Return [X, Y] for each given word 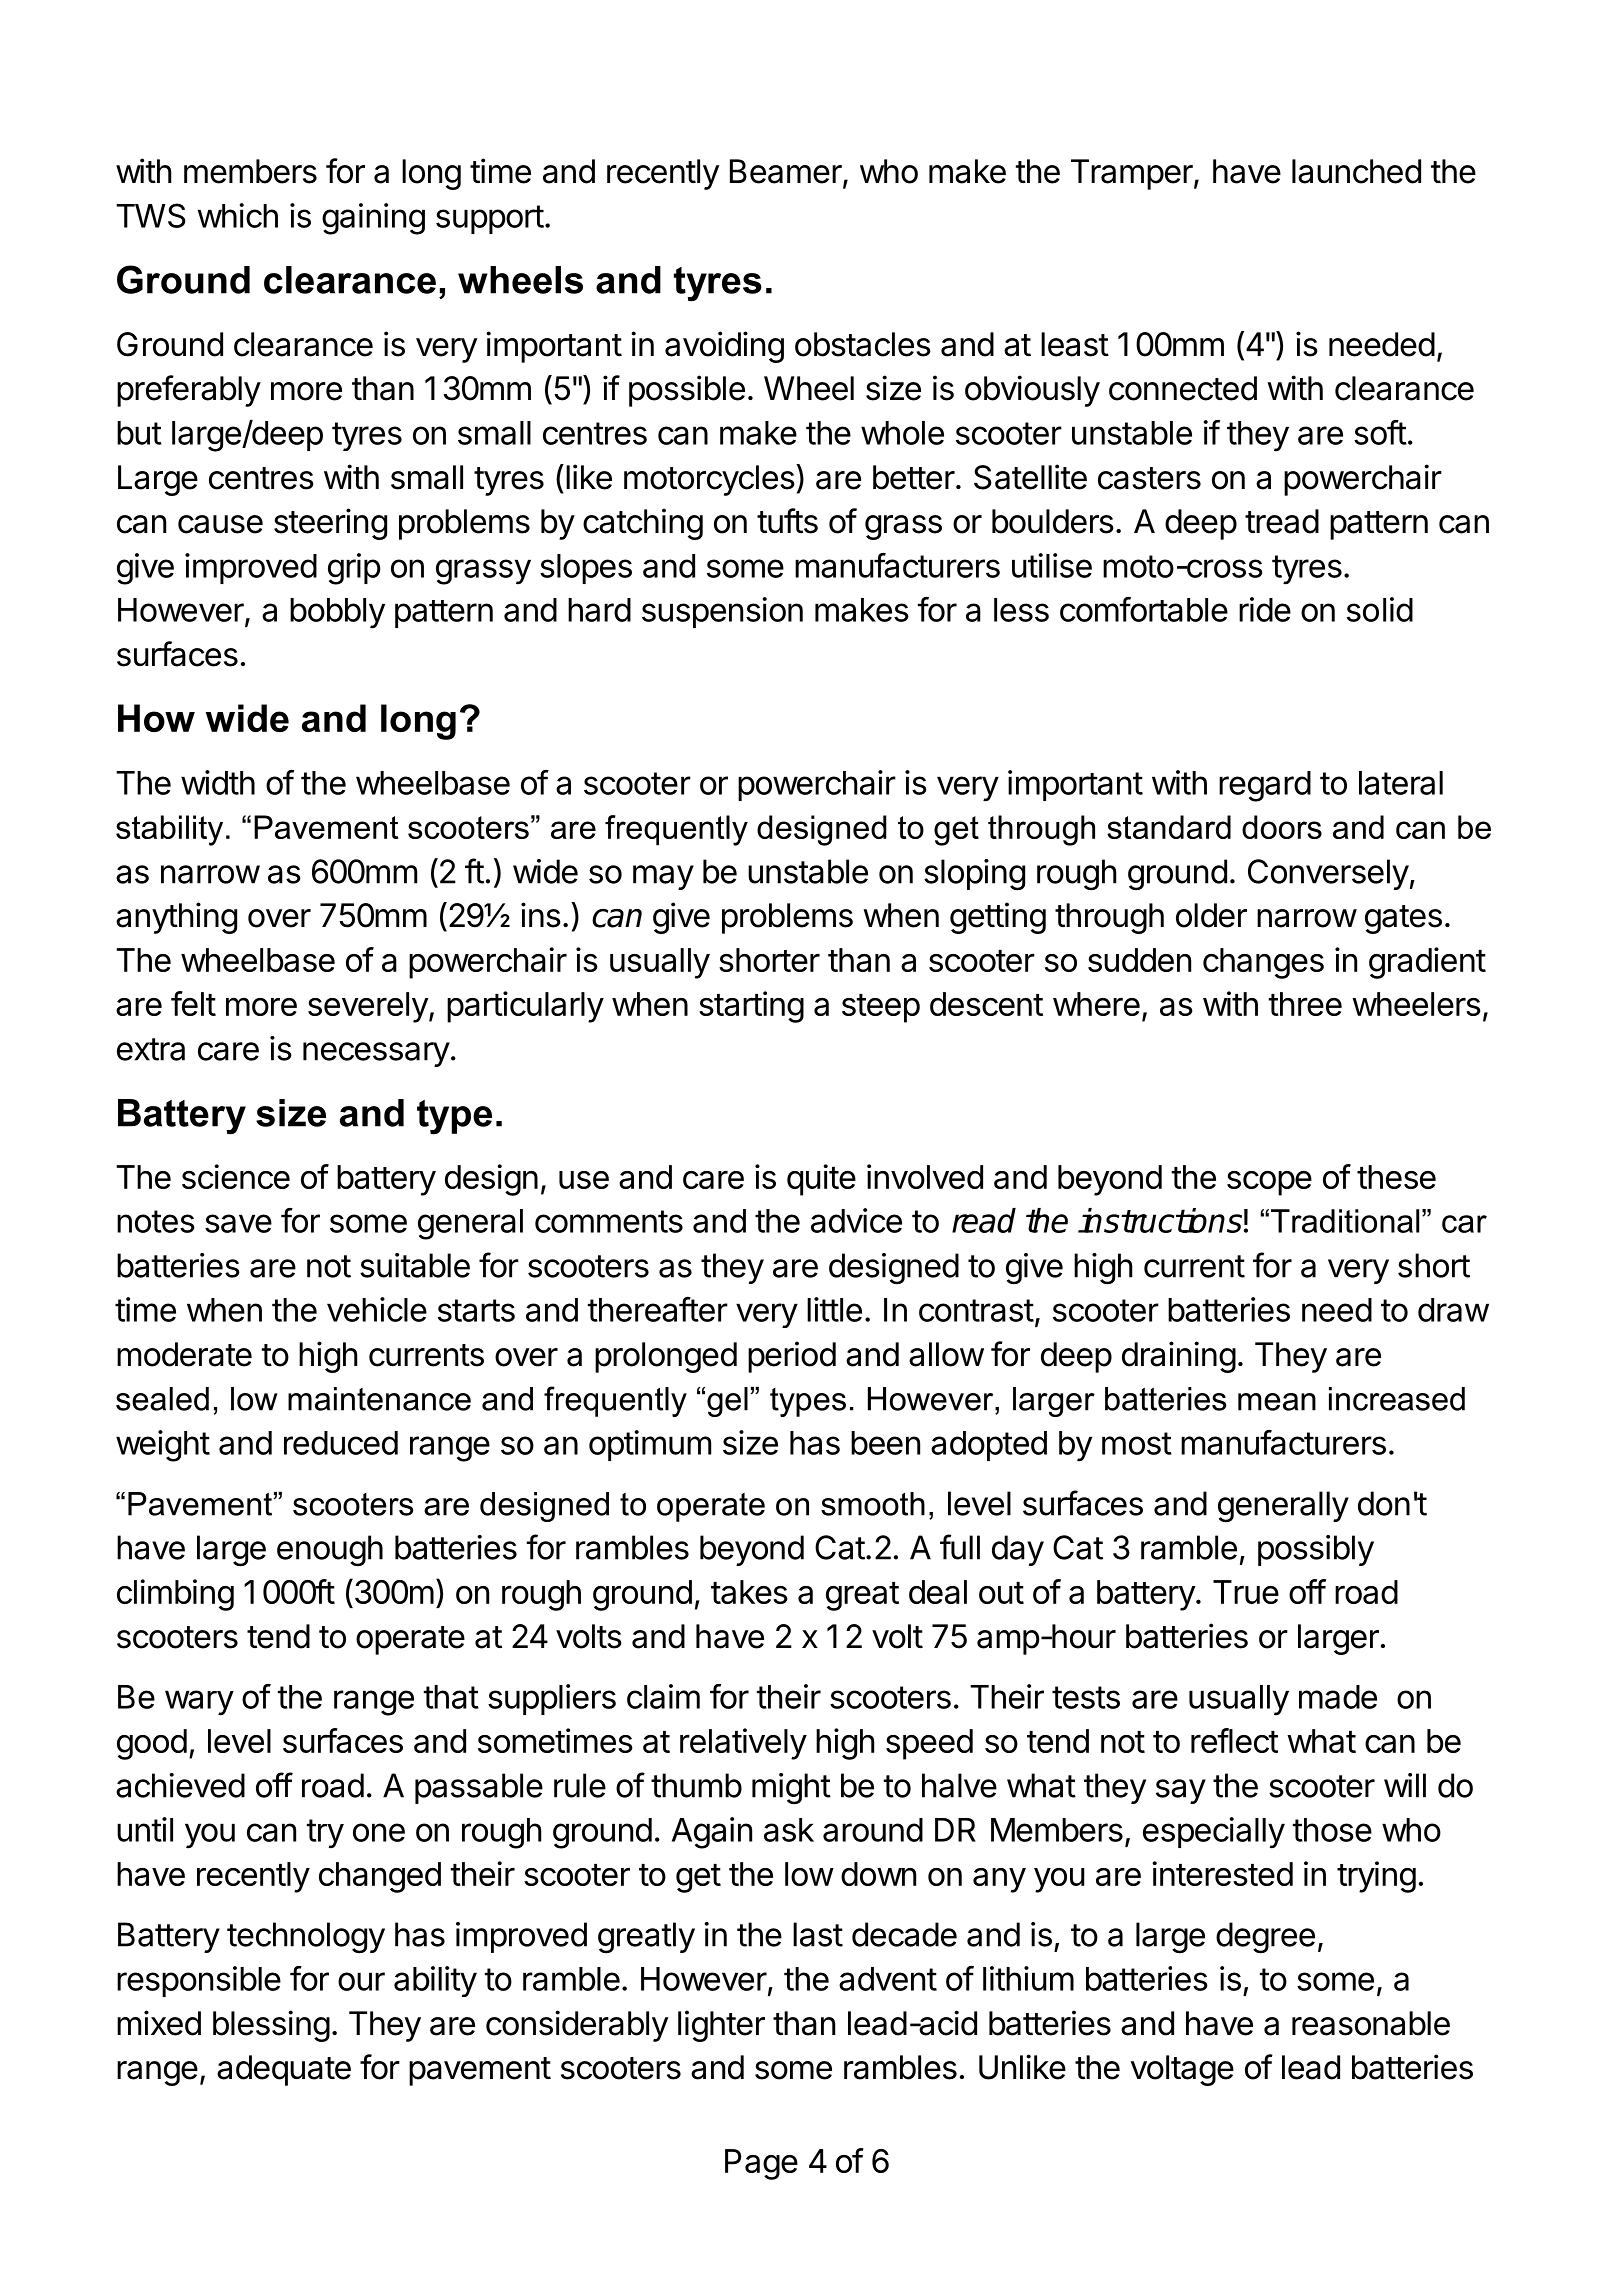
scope [1269, 1183]
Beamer [786, 171]
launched [1356, 171]
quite [821, 1180]
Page [761, 2164]
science [236, 1176]
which [238, 215]
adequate [284, 2070]
